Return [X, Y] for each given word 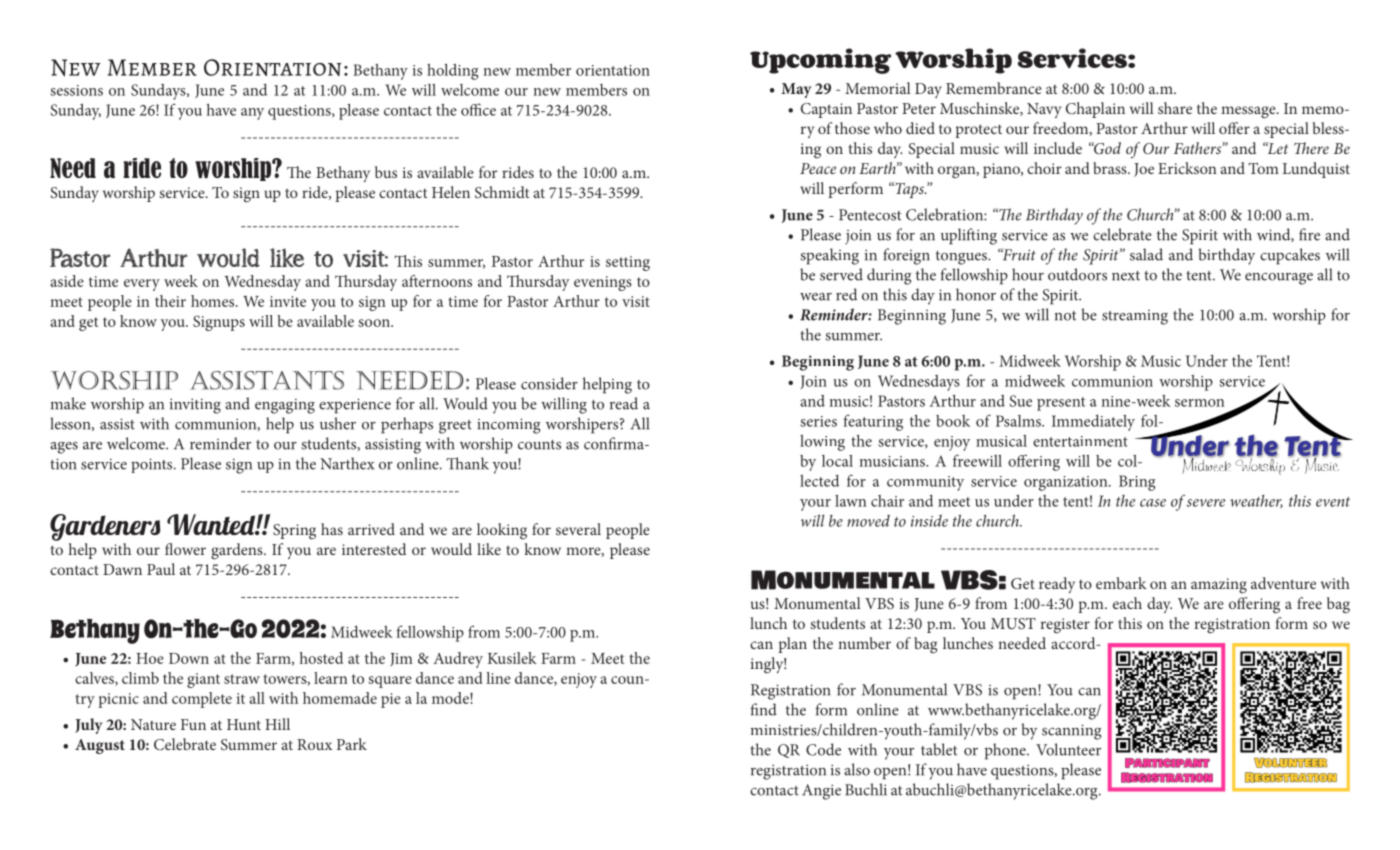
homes [214, 301]
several [578, 529]
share [1175, 108]
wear [816, 297]
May [796, 90]
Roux [314, 744]
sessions [76, 90]
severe [1206, 503]
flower [185, 549]
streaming [1135, 317]
